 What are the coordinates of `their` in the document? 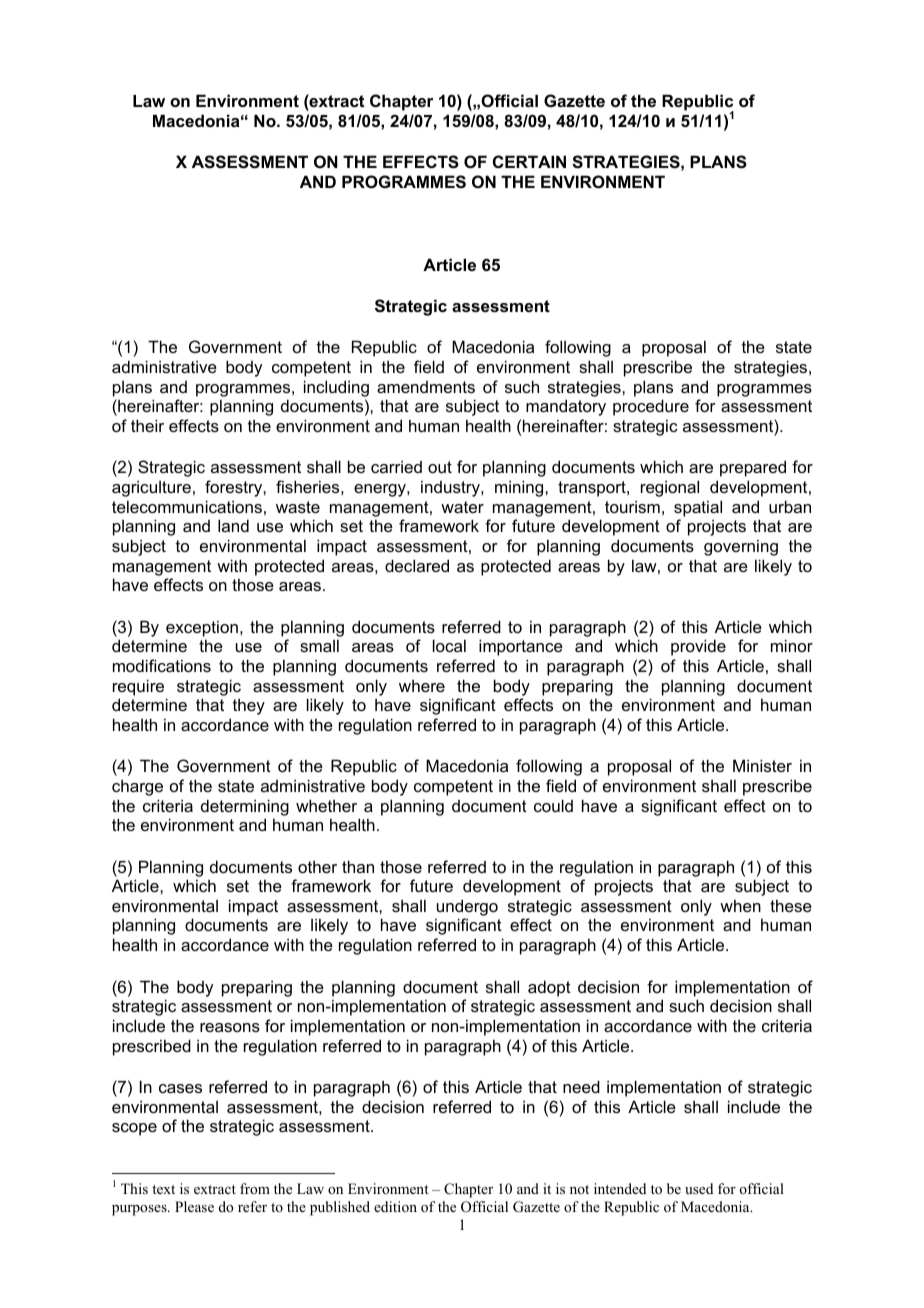 It's located at (147, 425).
